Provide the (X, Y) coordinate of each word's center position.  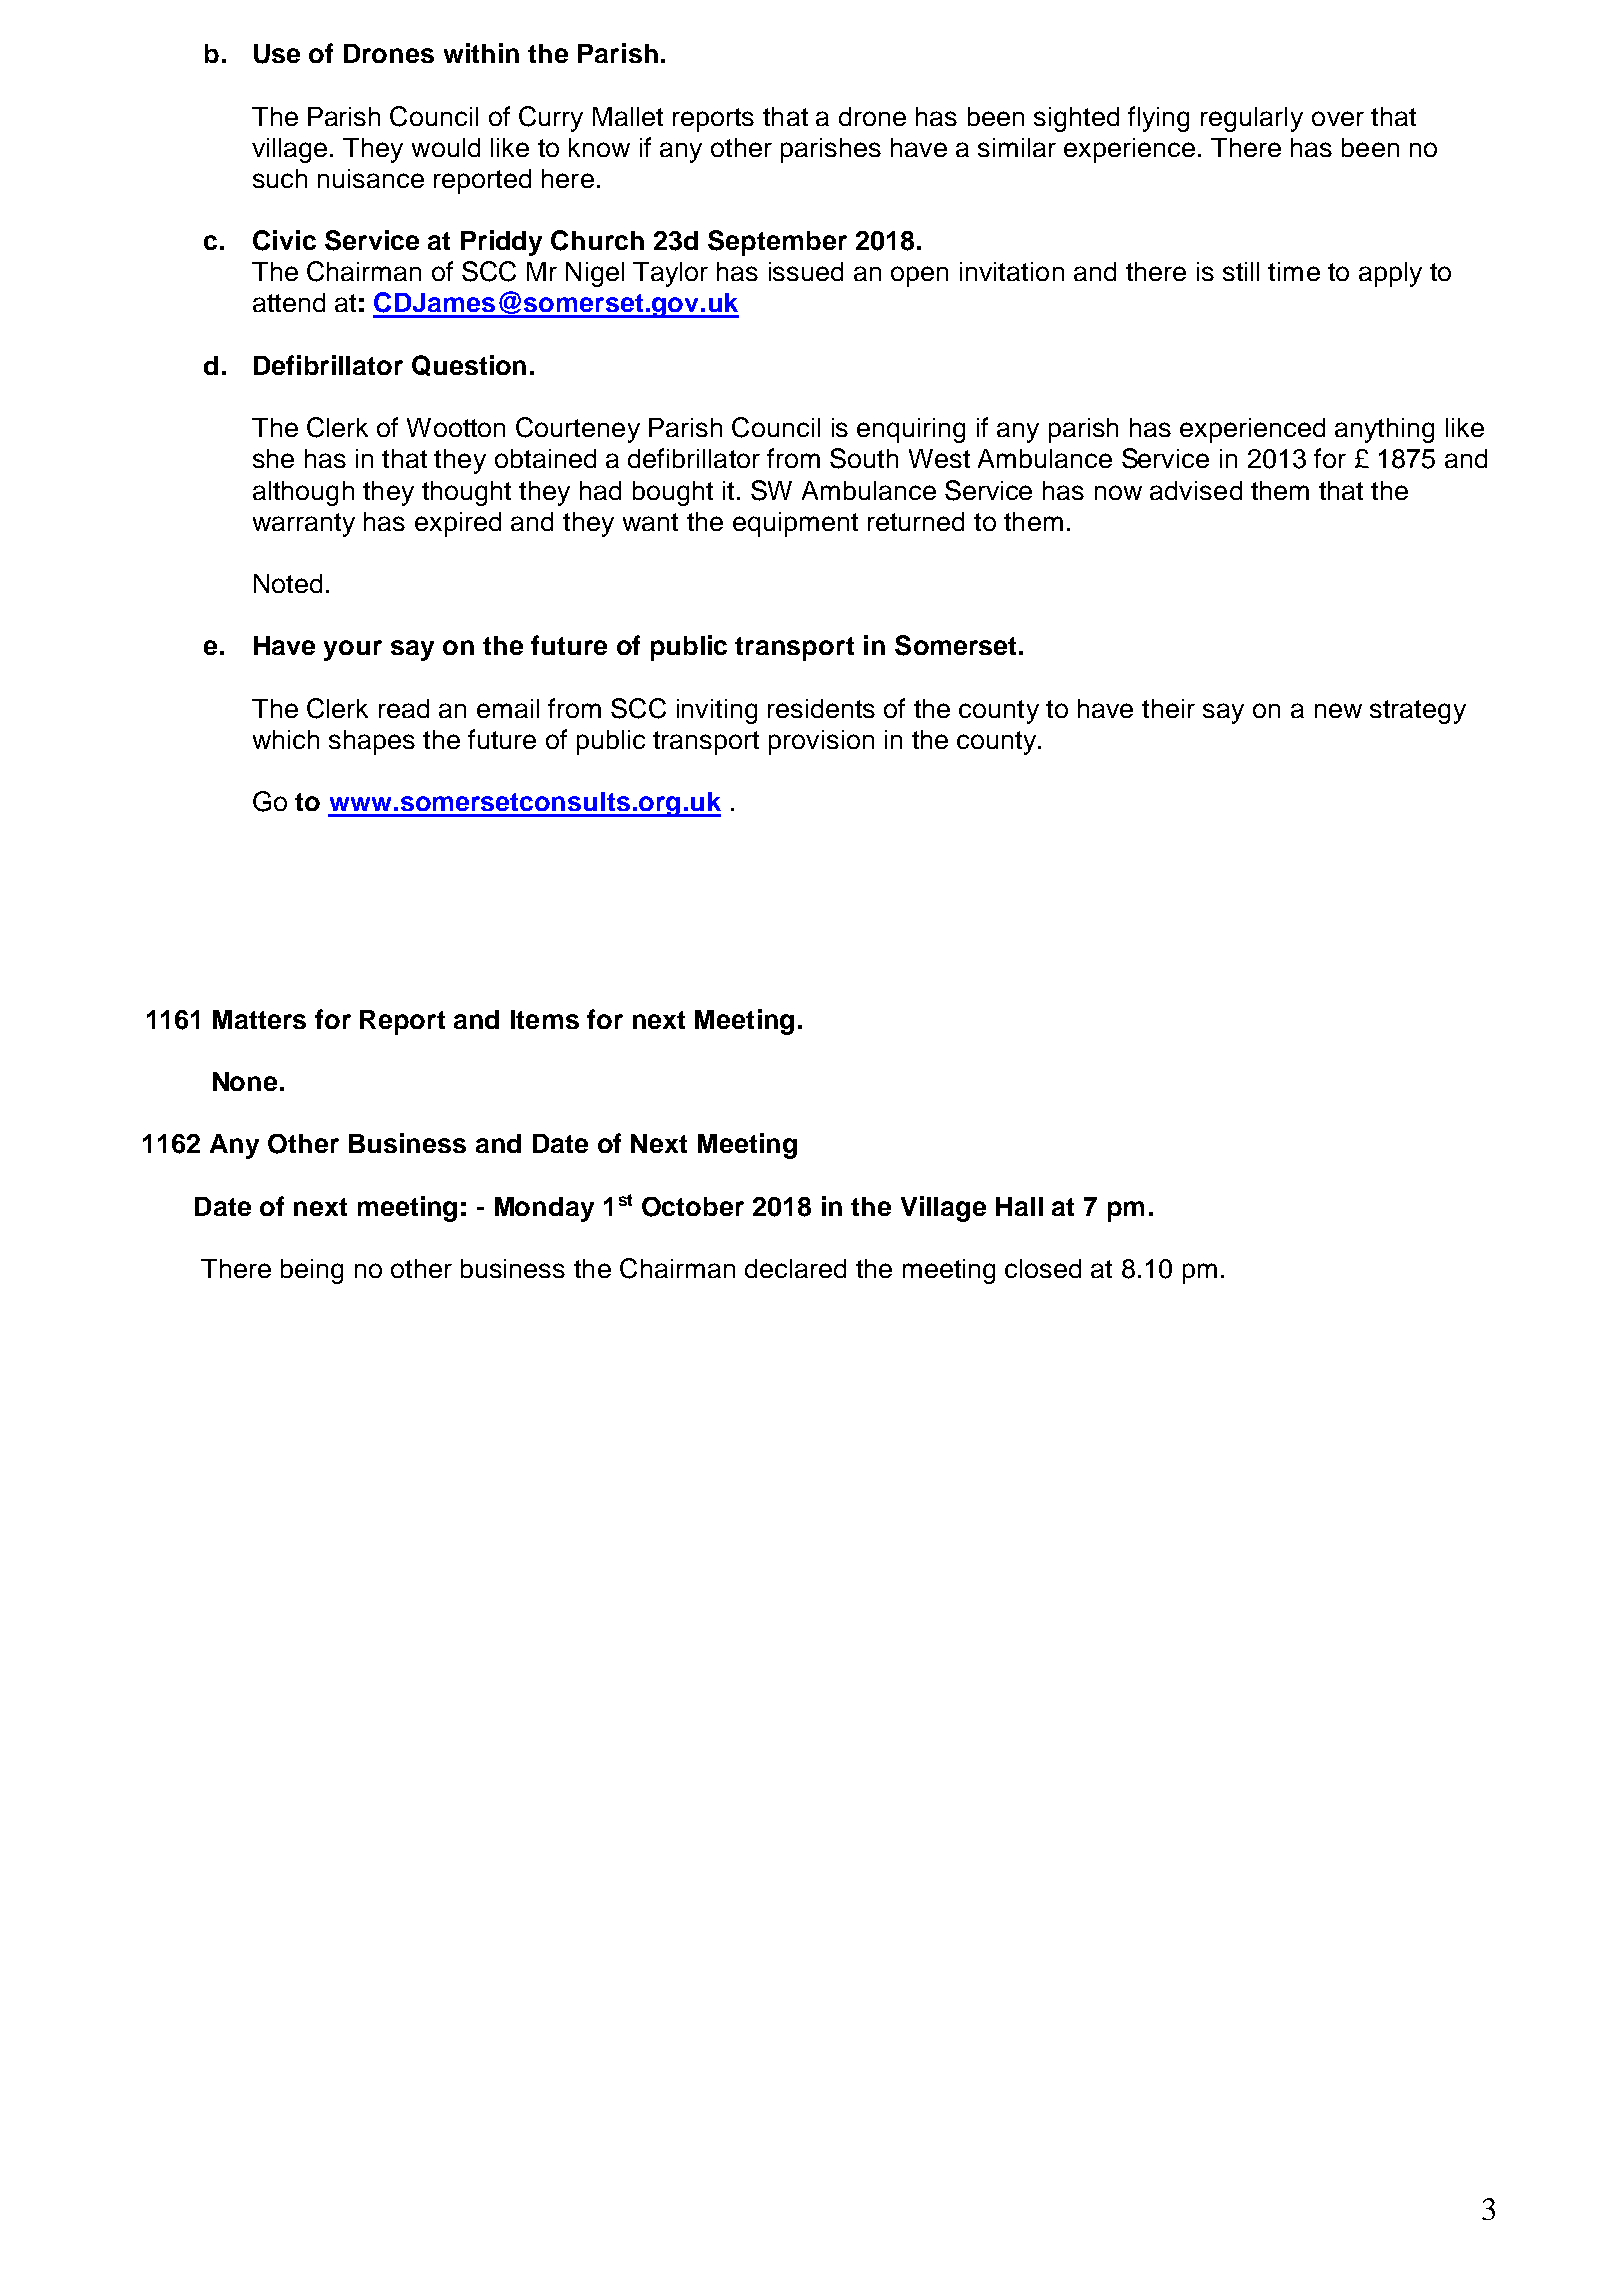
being (312, 1271)
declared (795, 1268)
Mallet (628, 116)
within (481, 53)
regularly (1252, 119)
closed (1043, 1268)
